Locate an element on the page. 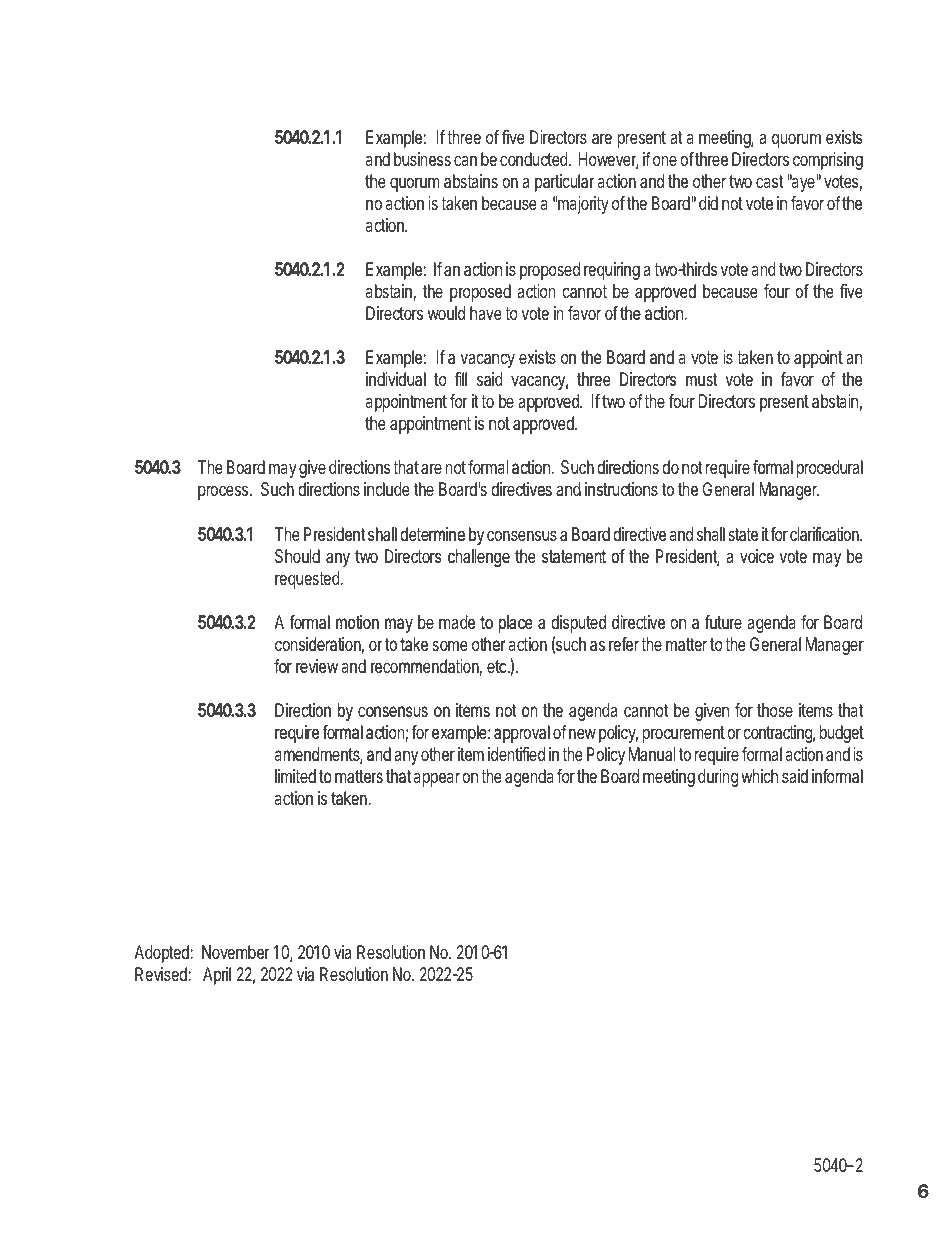 This page has height=1233, width=952. November is located at coordinates (235, 952).
